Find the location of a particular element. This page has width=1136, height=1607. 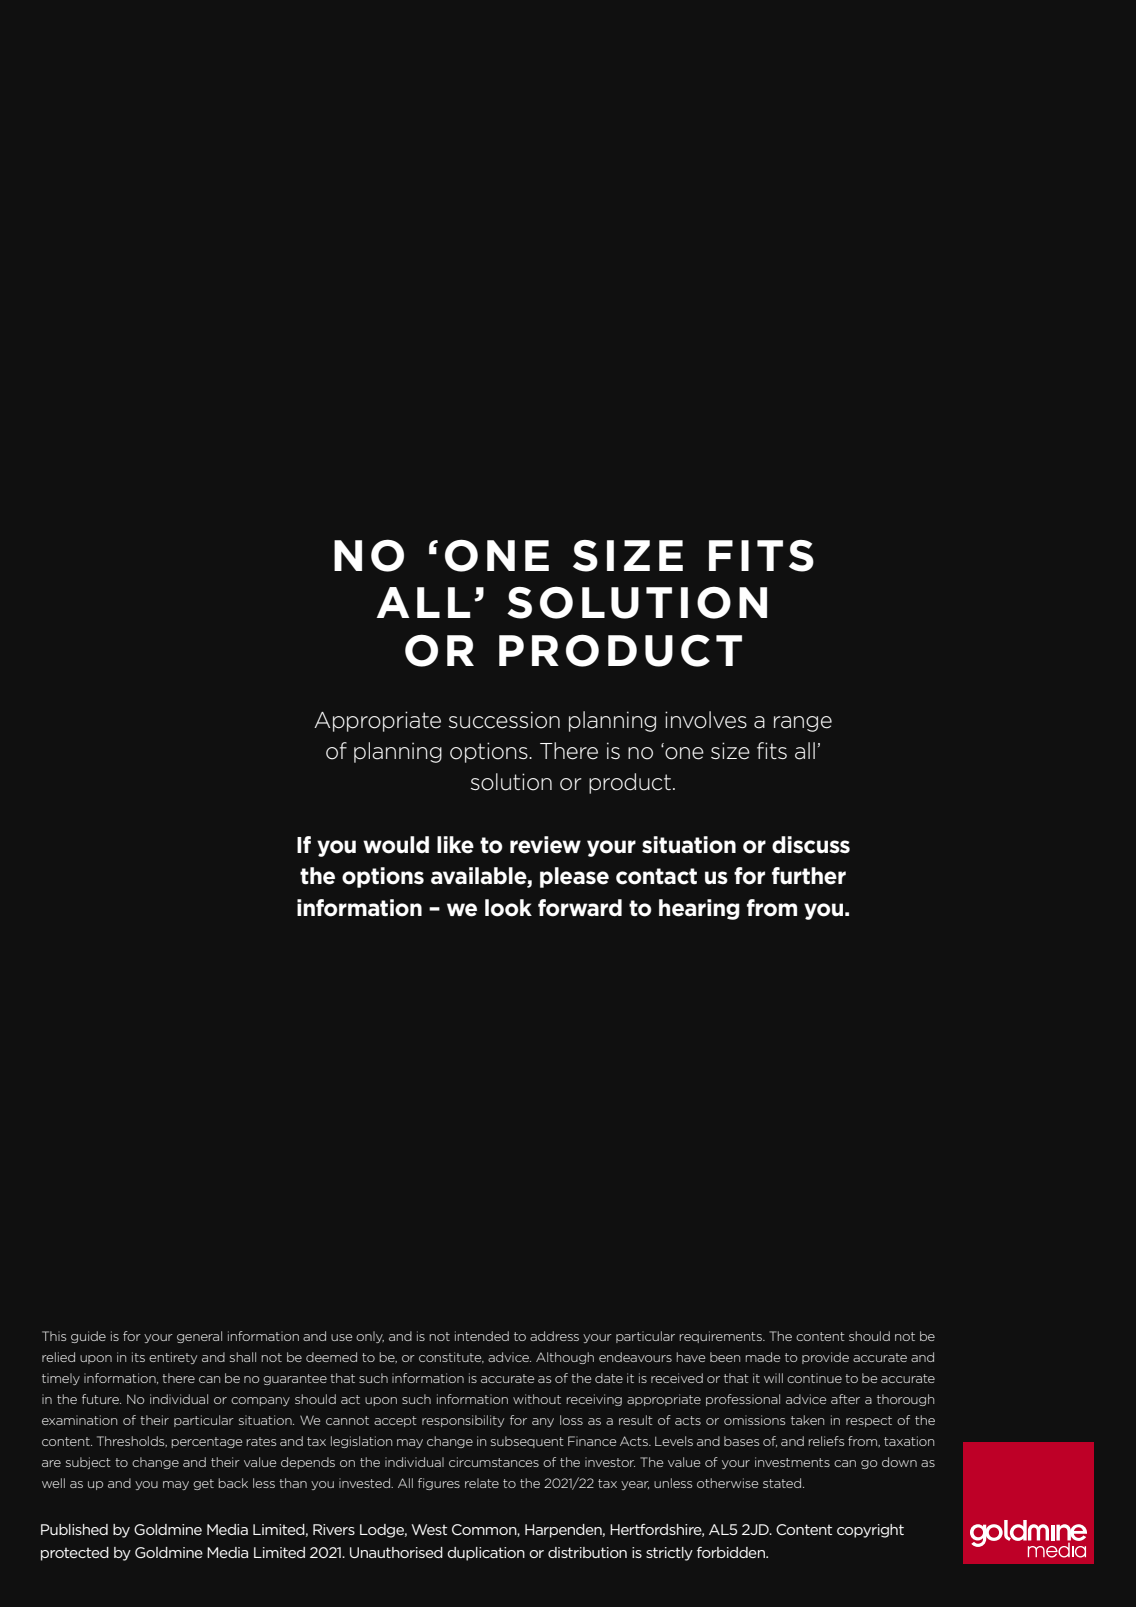

Published is located at coordinates (74, 1529).
